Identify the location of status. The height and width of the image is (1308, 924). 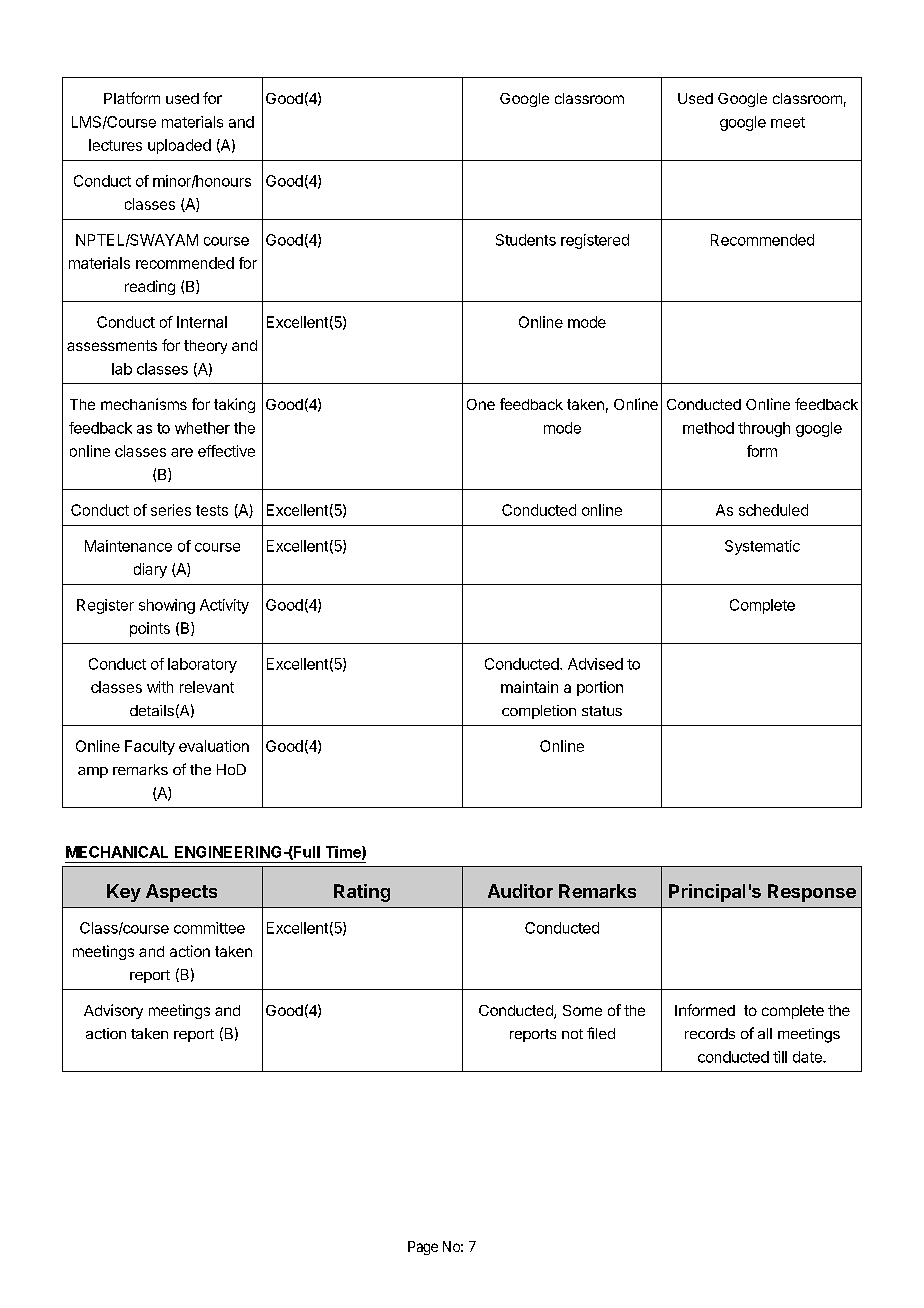
(602, 711).
